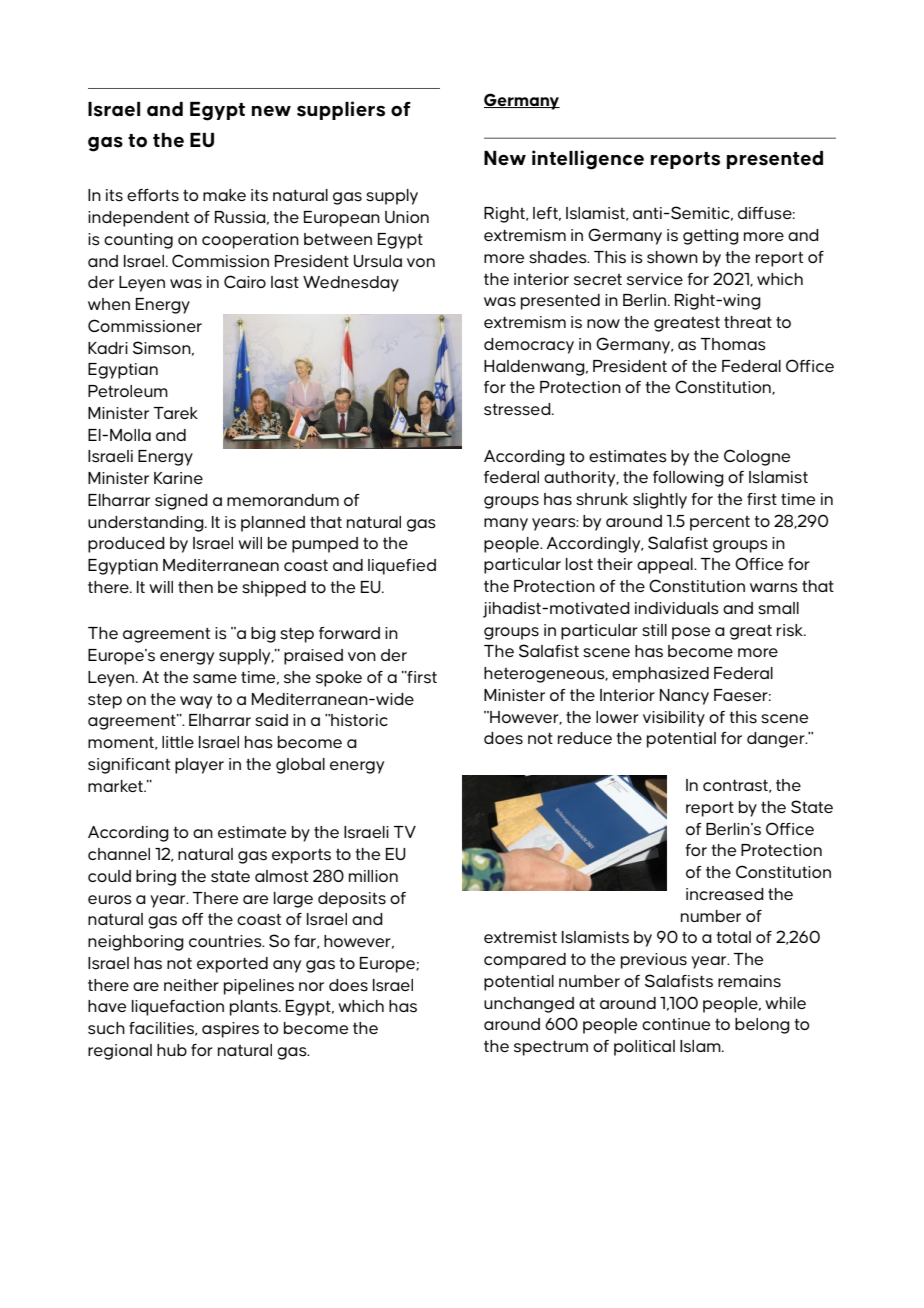 The image size is (924, 1308). I want to click on intelligence, so click(588, 160).
